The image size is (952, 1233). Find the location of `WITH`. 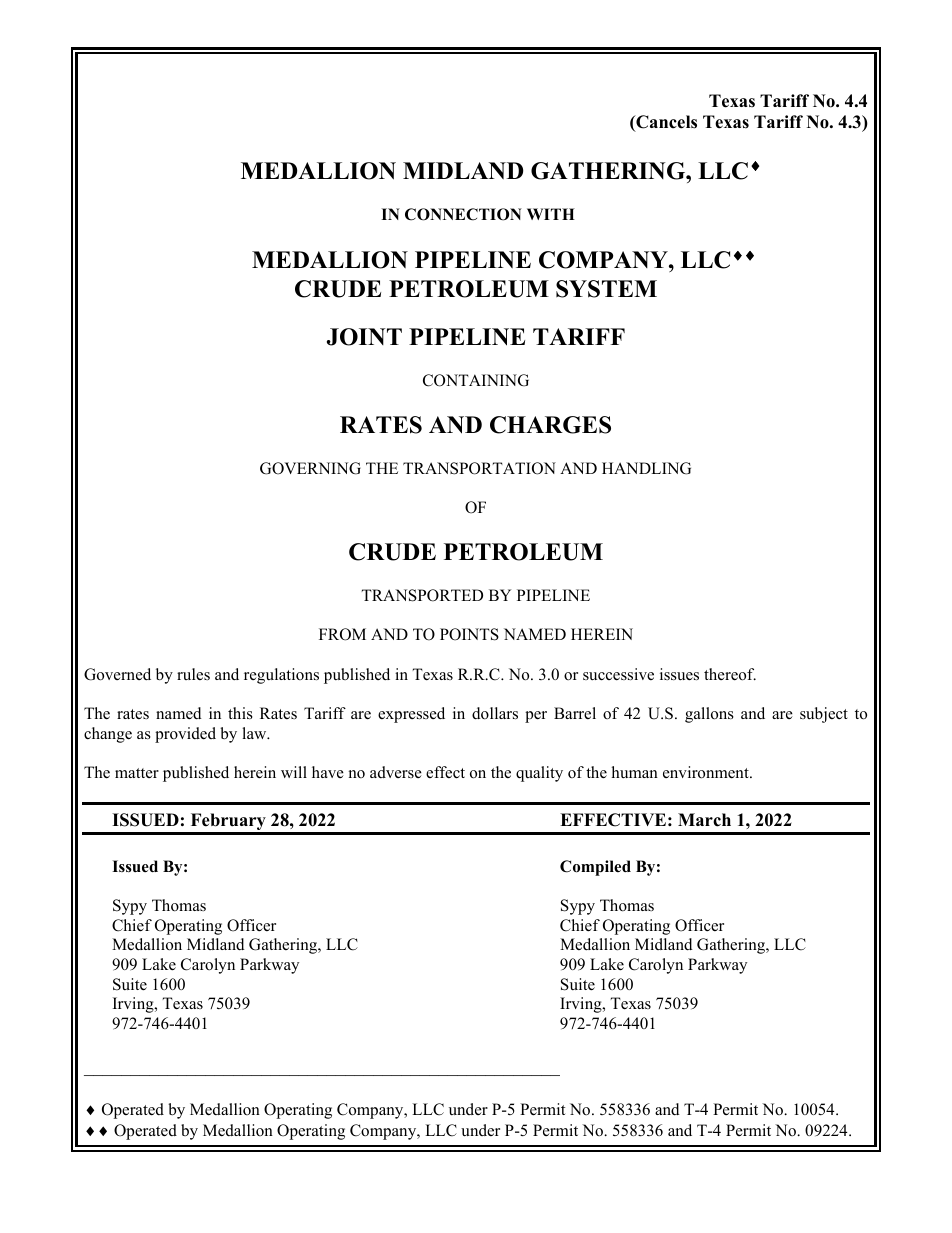

WITH is located at coordinates (551, 214).
